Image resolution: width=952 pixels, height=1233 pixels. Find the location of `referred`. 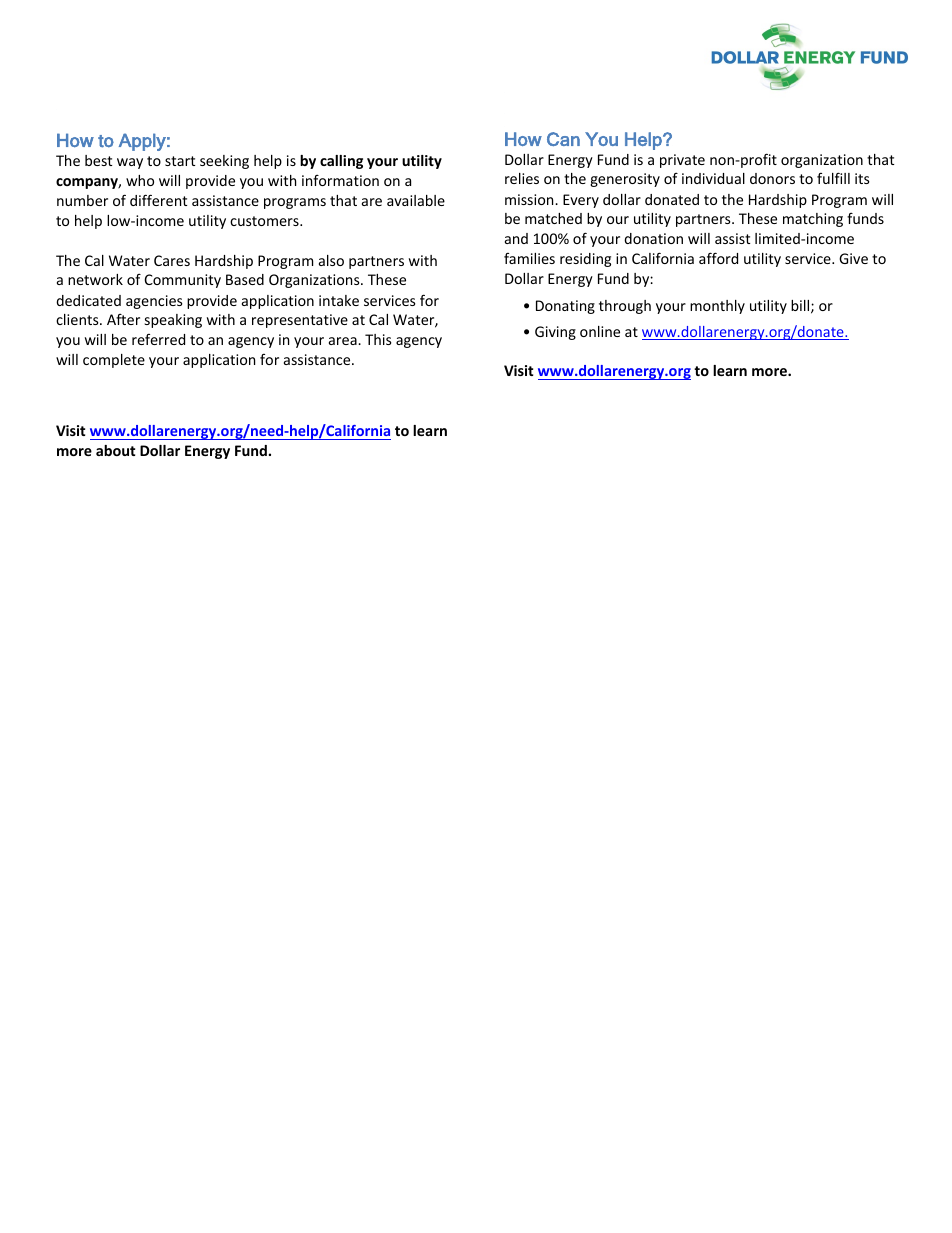

referred is located at coordinates (158, 339).
